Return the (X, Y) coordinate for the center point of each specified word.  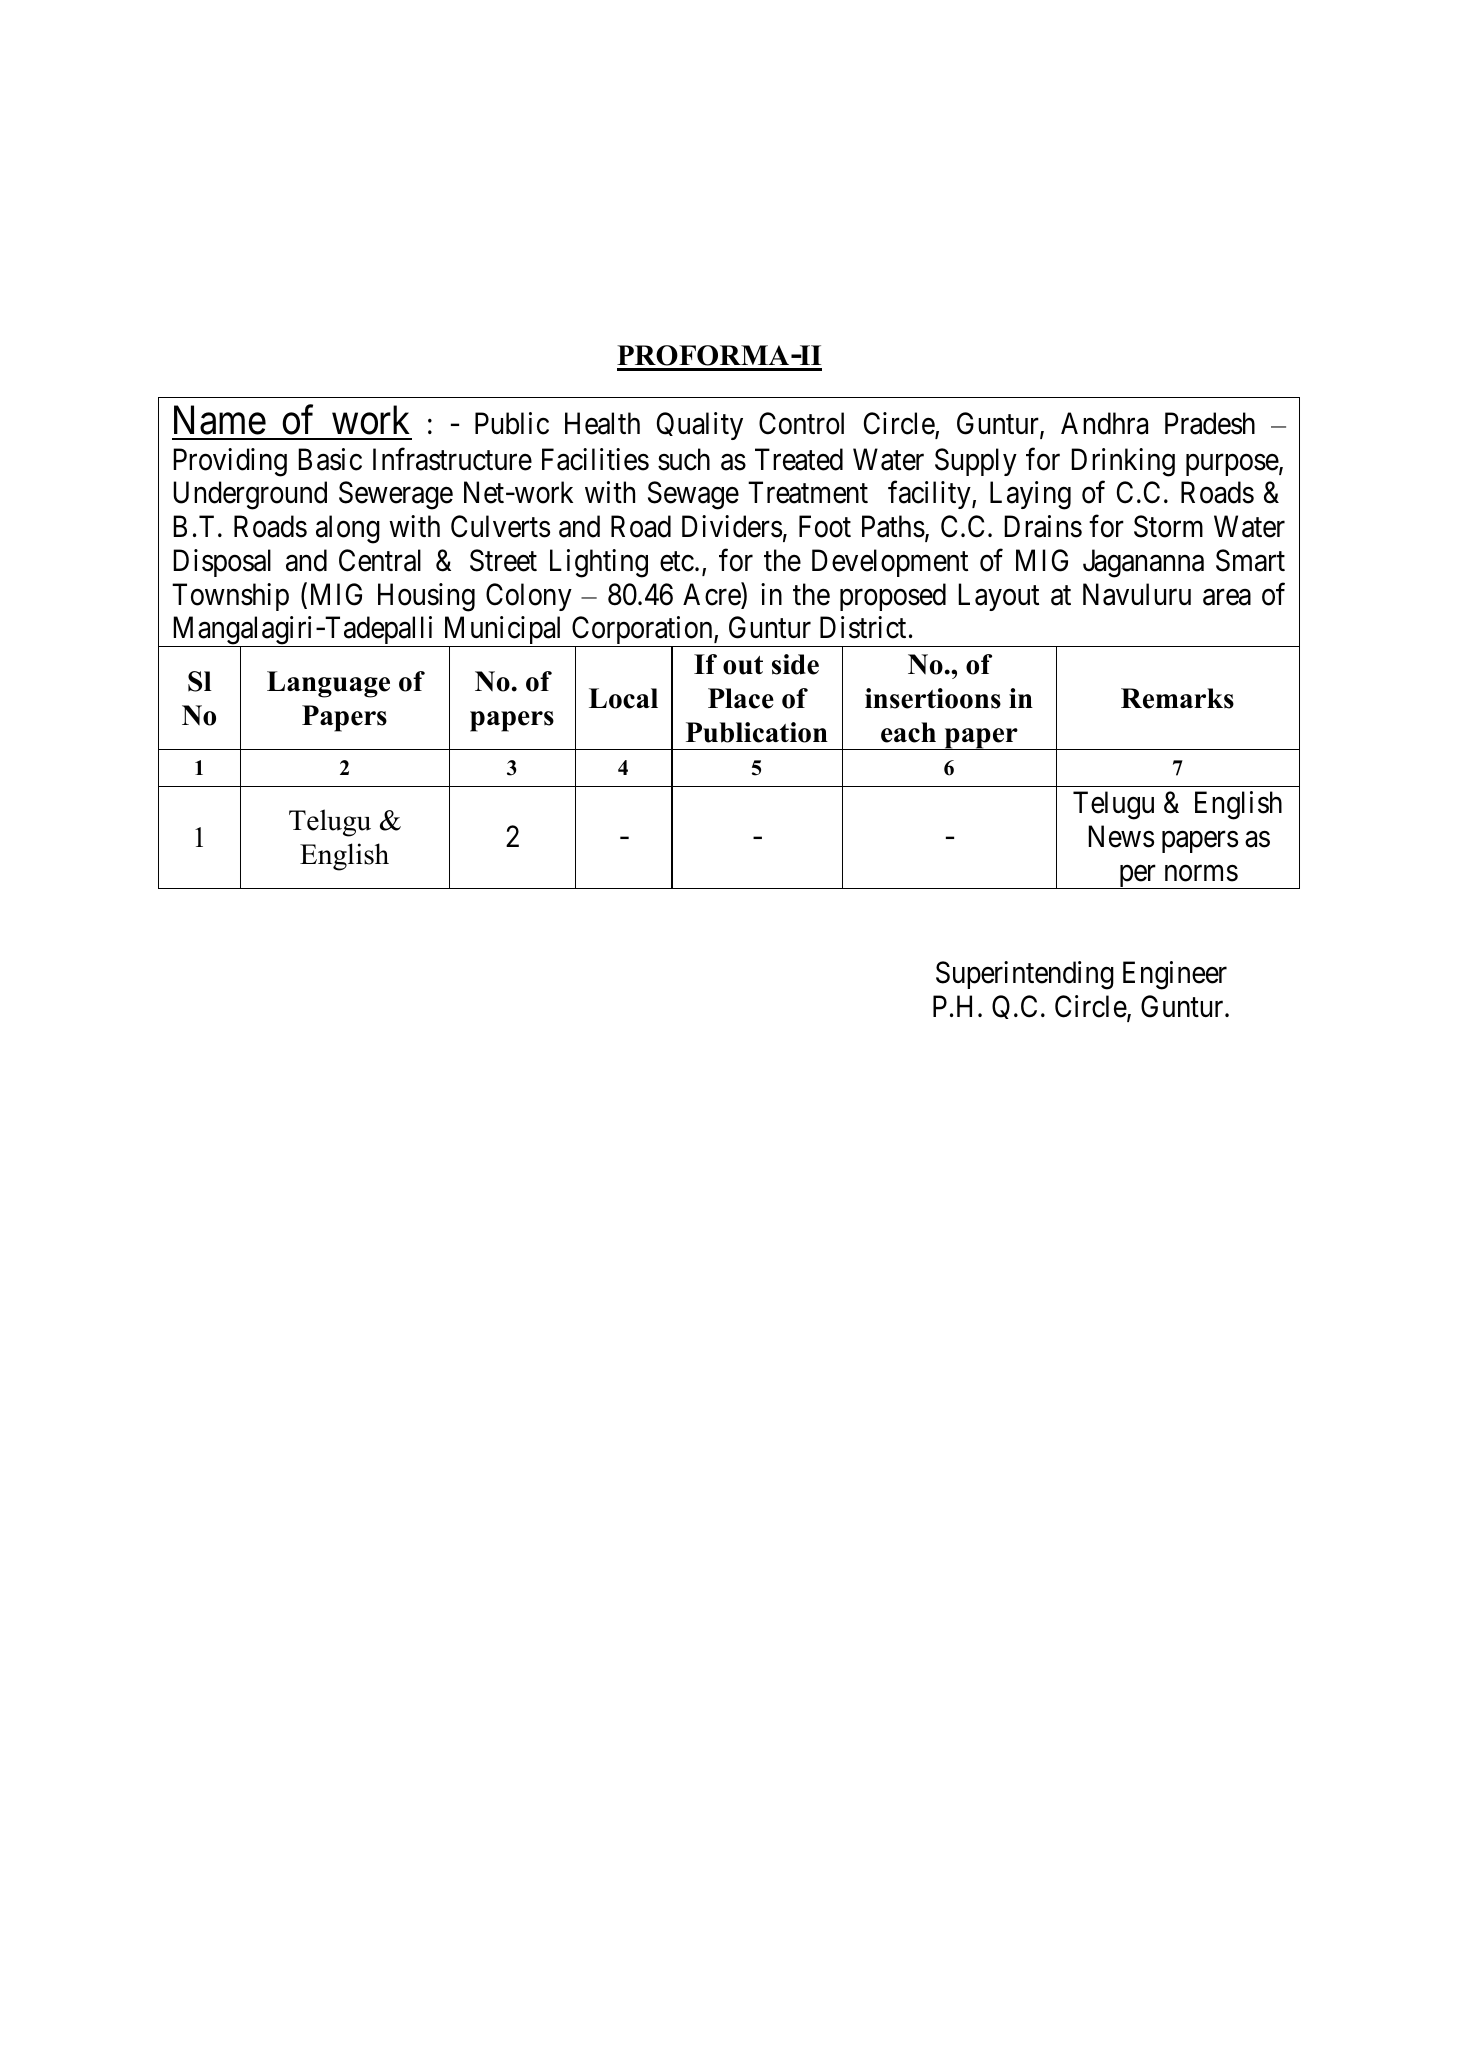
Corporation (642, 632)
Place (741, 698)
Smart (1250, 560)
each (908, 732)
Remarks (1177, 698)
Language (328, 684)
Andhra (1104, 423)
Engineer (1175, 975)
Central (380, 560)
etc (677, 562)
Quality (700, 426)
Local (623, 698)
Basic (330, 459)
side (795, 664)
